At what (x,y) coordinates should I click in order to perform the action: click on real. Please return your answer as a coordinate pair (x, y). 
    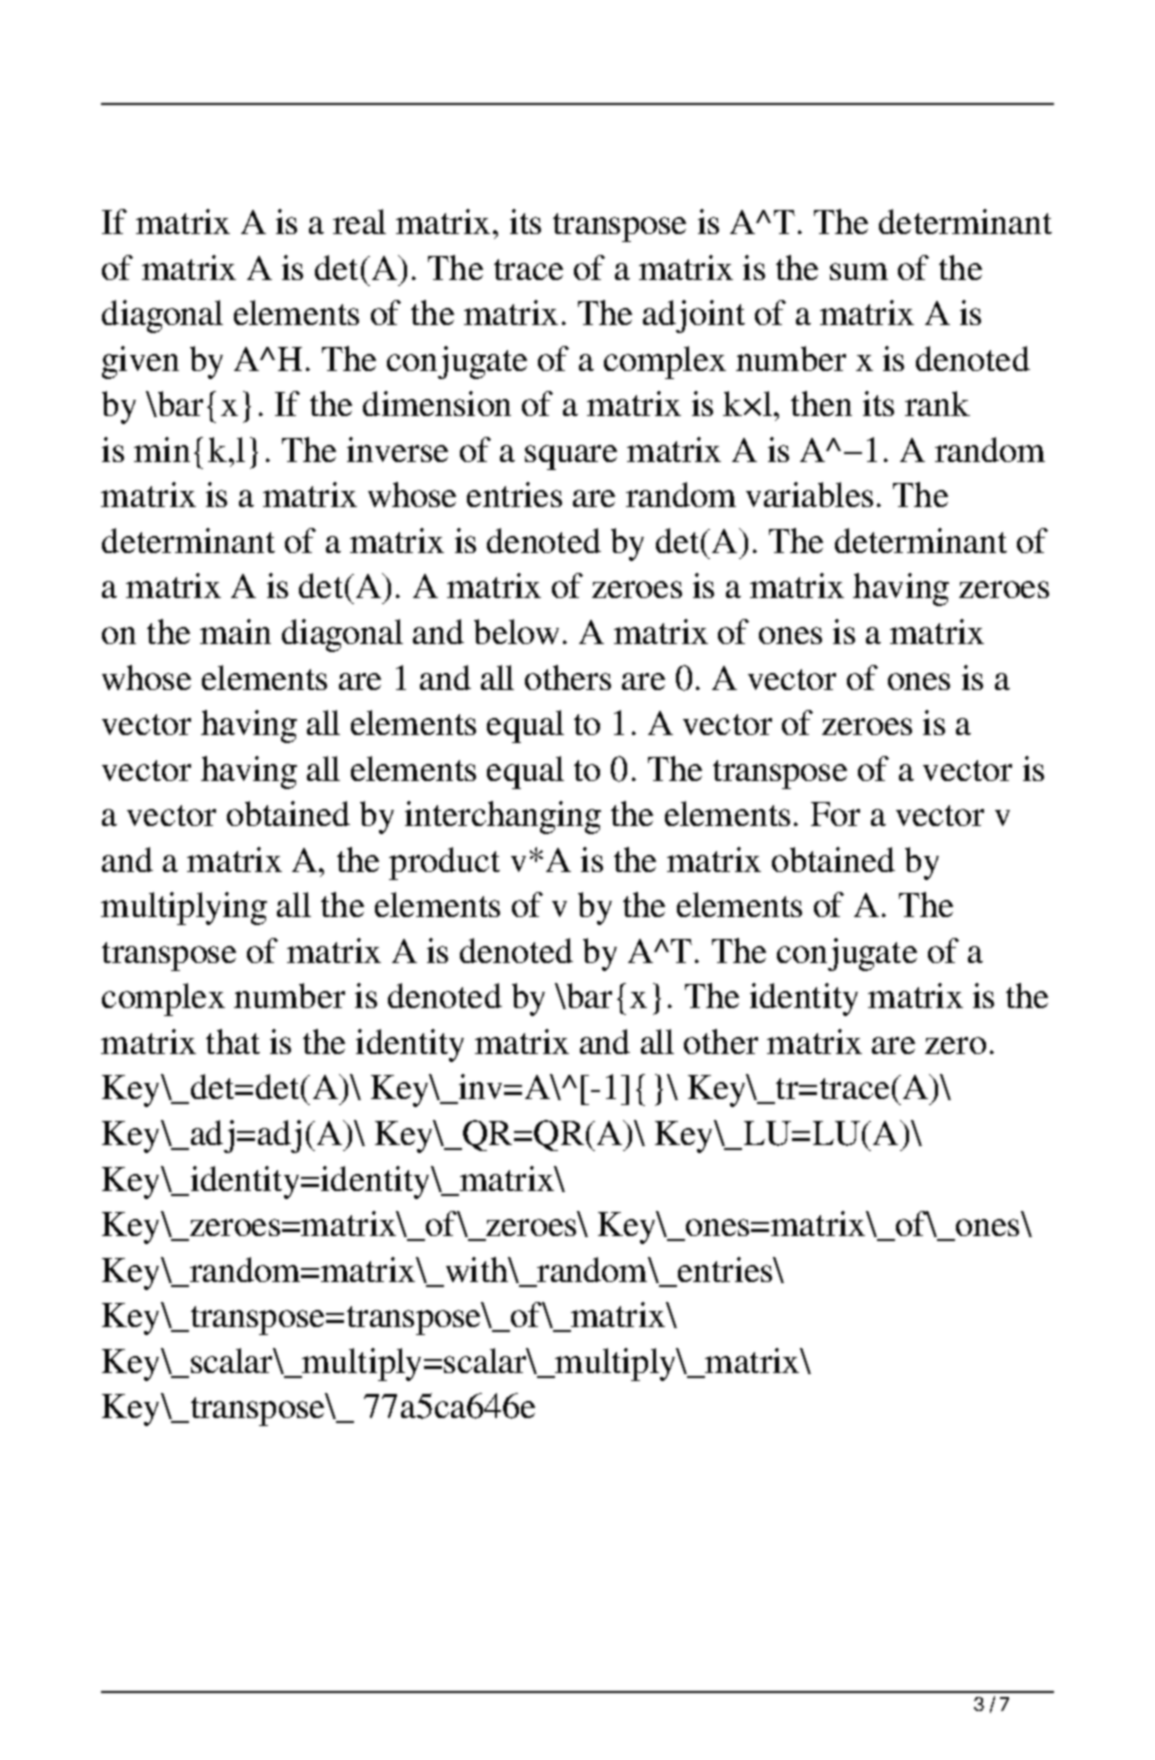
    Looking at the image, I should click on (359, 221).
